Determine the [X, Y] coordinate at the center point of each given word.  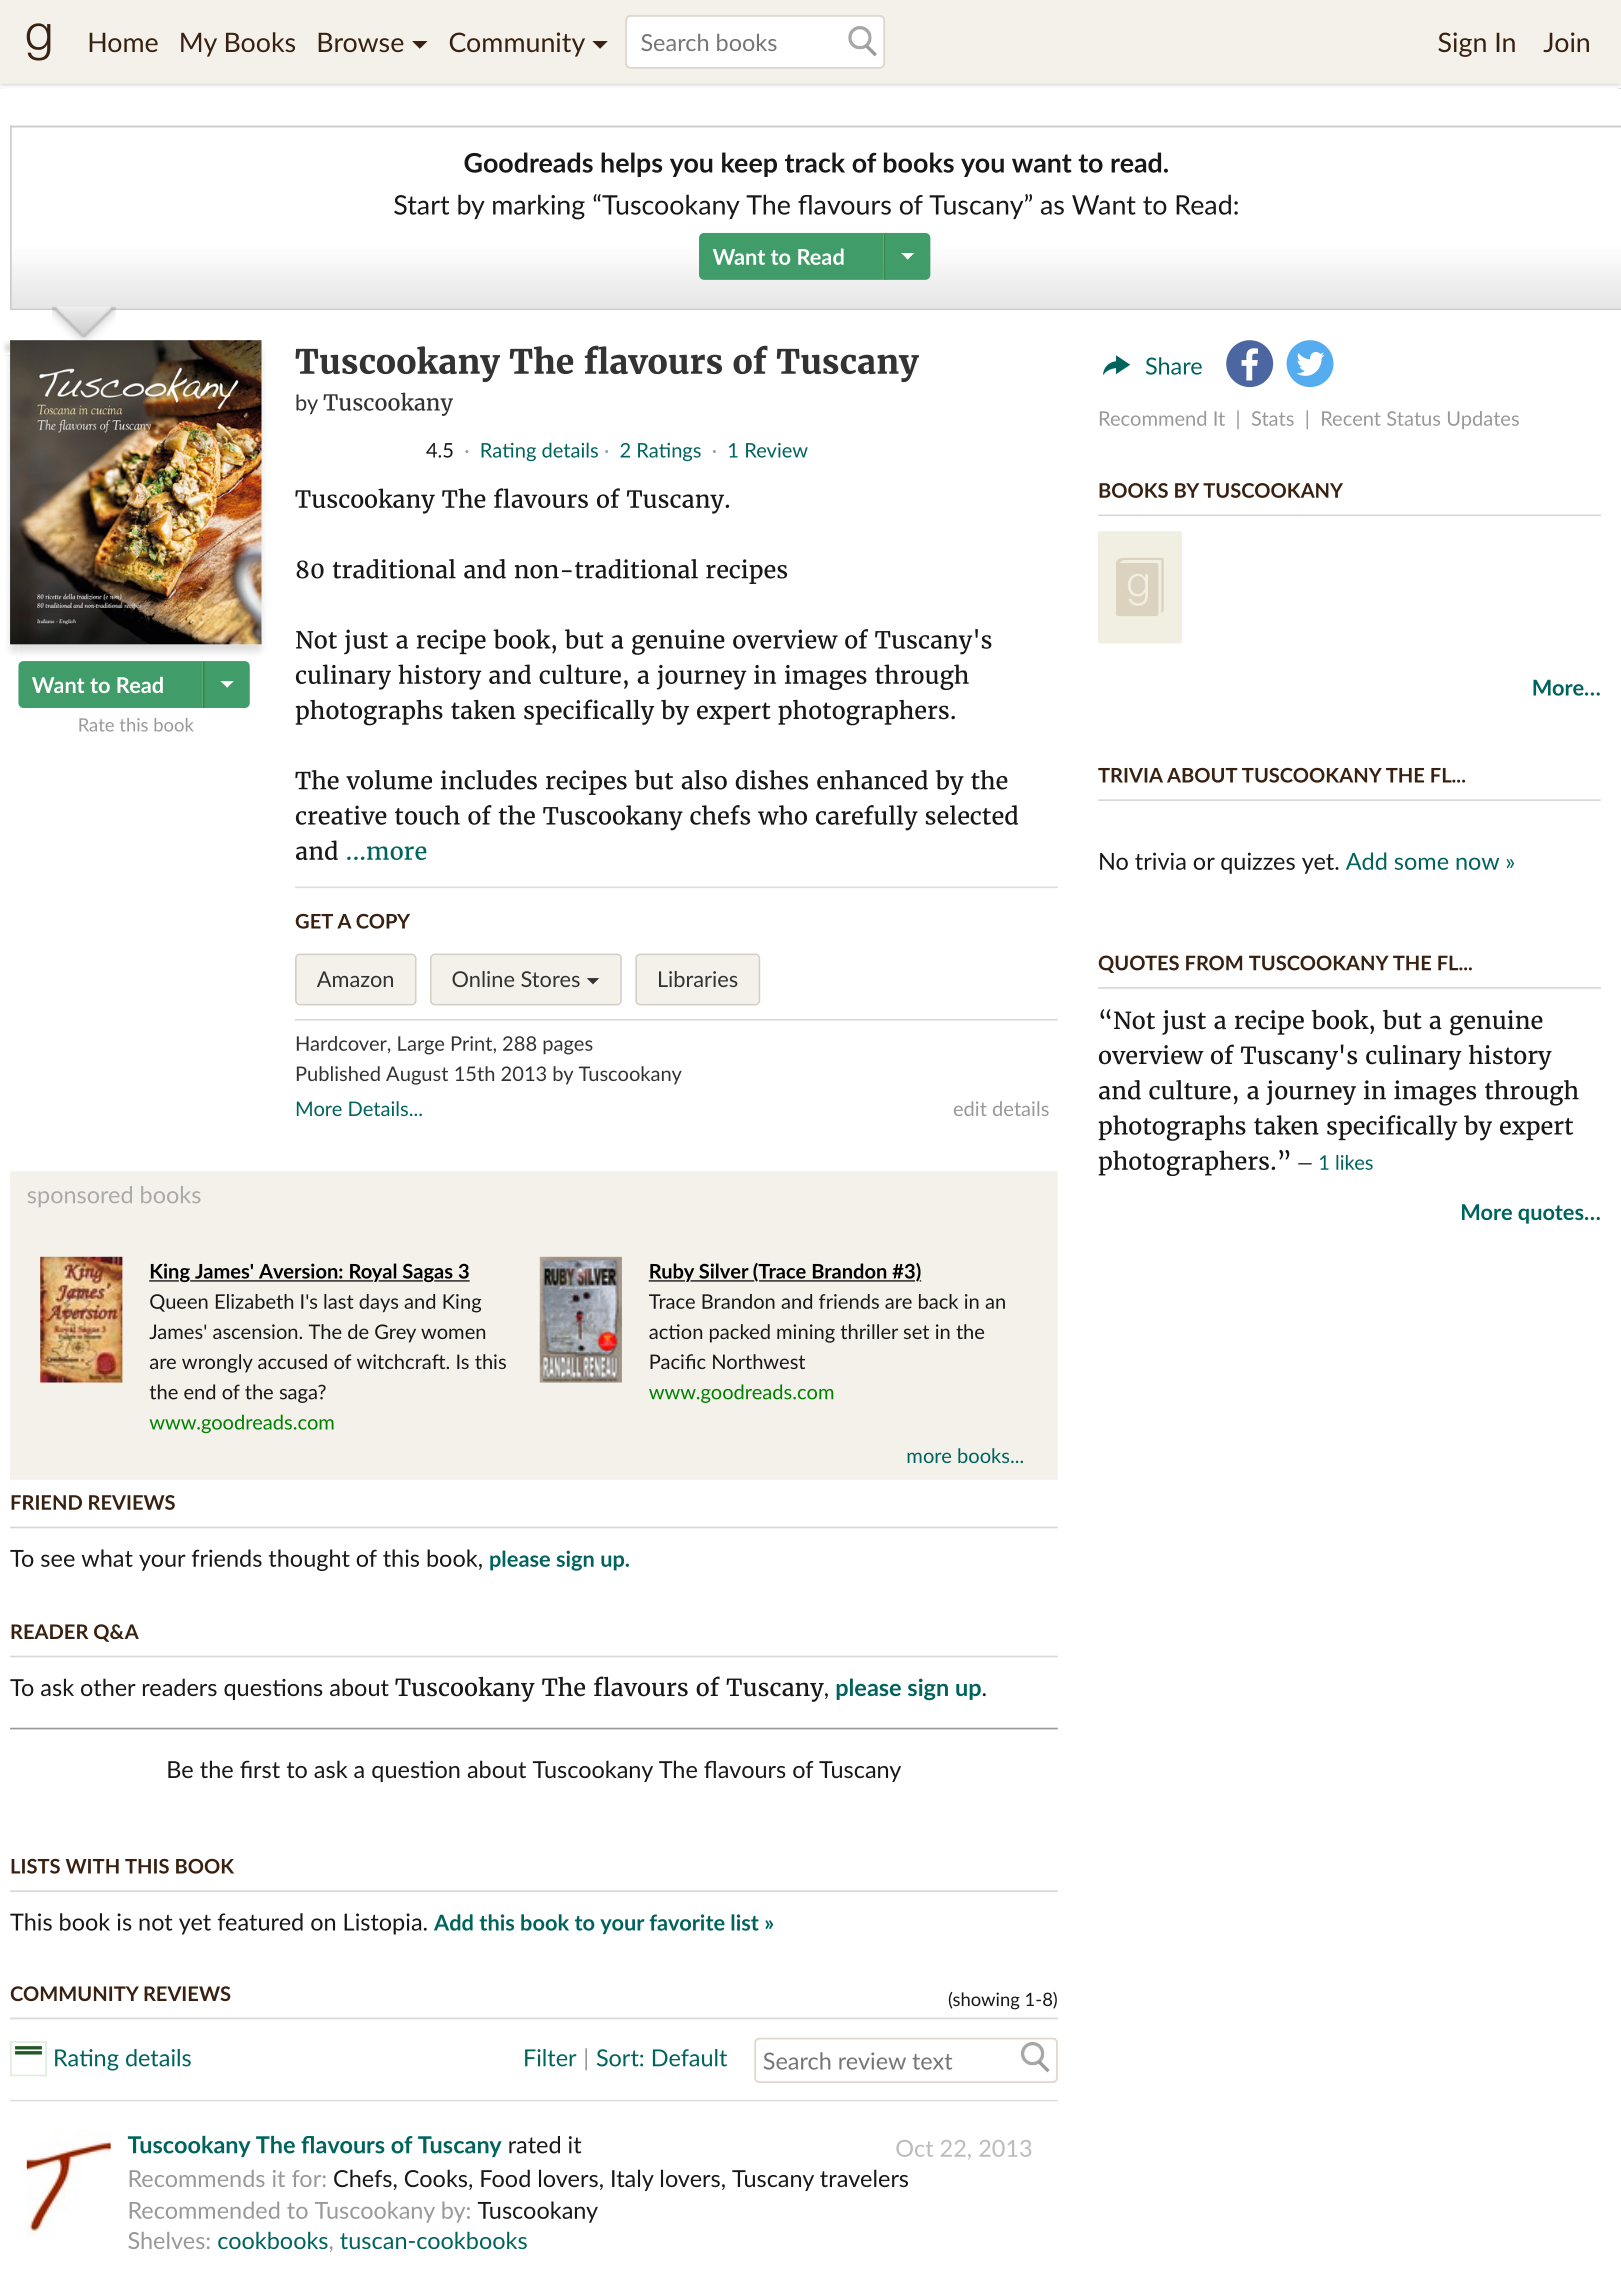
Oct [915, 2148]
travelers [864, 2178]
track [815, 162]
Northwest [759, 1361]
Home [123, 42]
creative [341, 815]
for [306, 2178]
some [1421, 863]
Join [1566, 42]
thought [309, 1560]
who [782, 815]
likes [1354, 1162]
